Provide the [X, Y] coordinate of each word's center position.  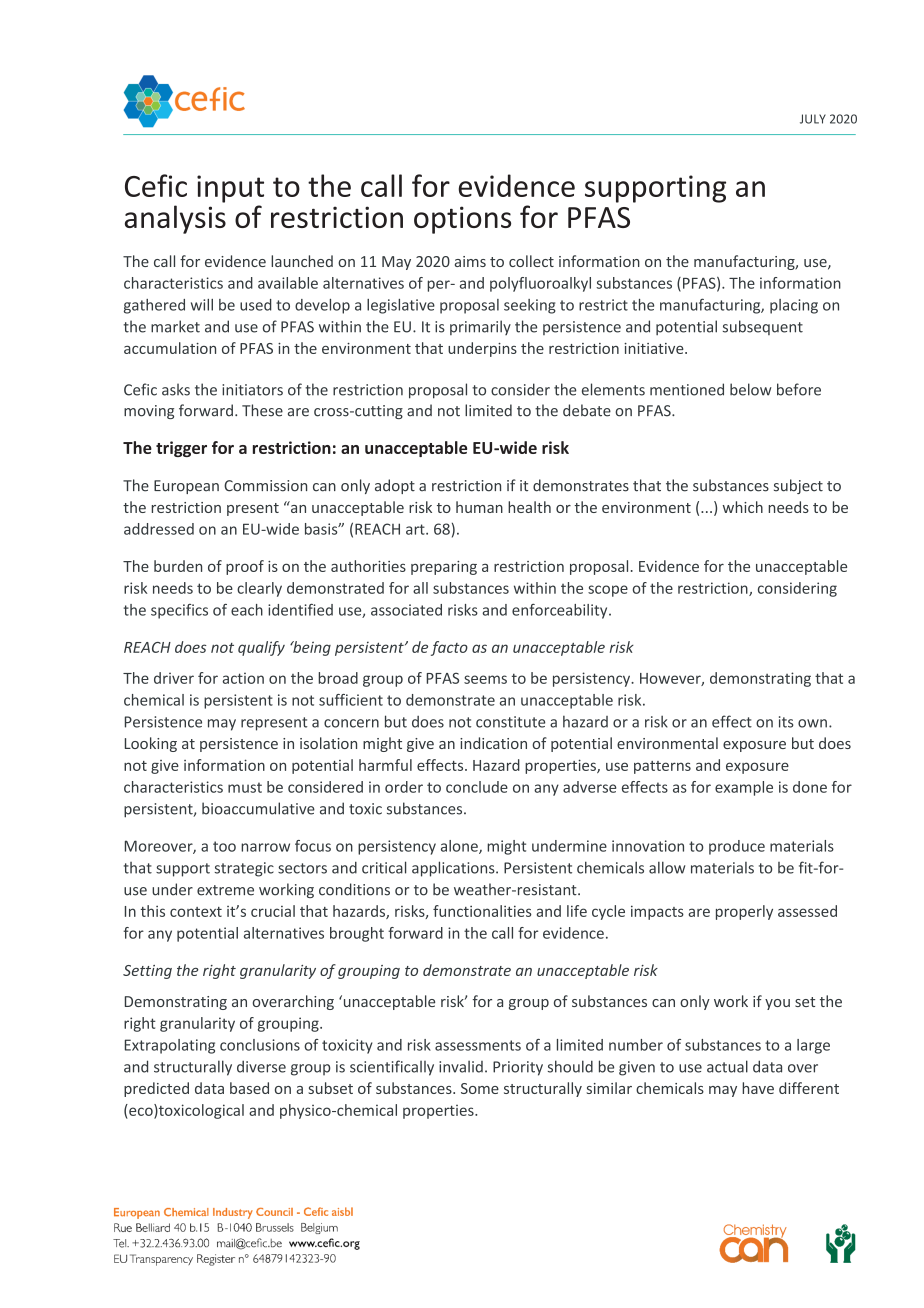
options [462, 220]
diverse [261, 1066]
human [479, 507]
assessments [478, 1045]
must [245, 787]
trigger [181, 449]
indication [493, 743]
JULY [813, 119]
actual [727, 1066]
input [230, 189]
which [743, 507]
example [744, 788]
